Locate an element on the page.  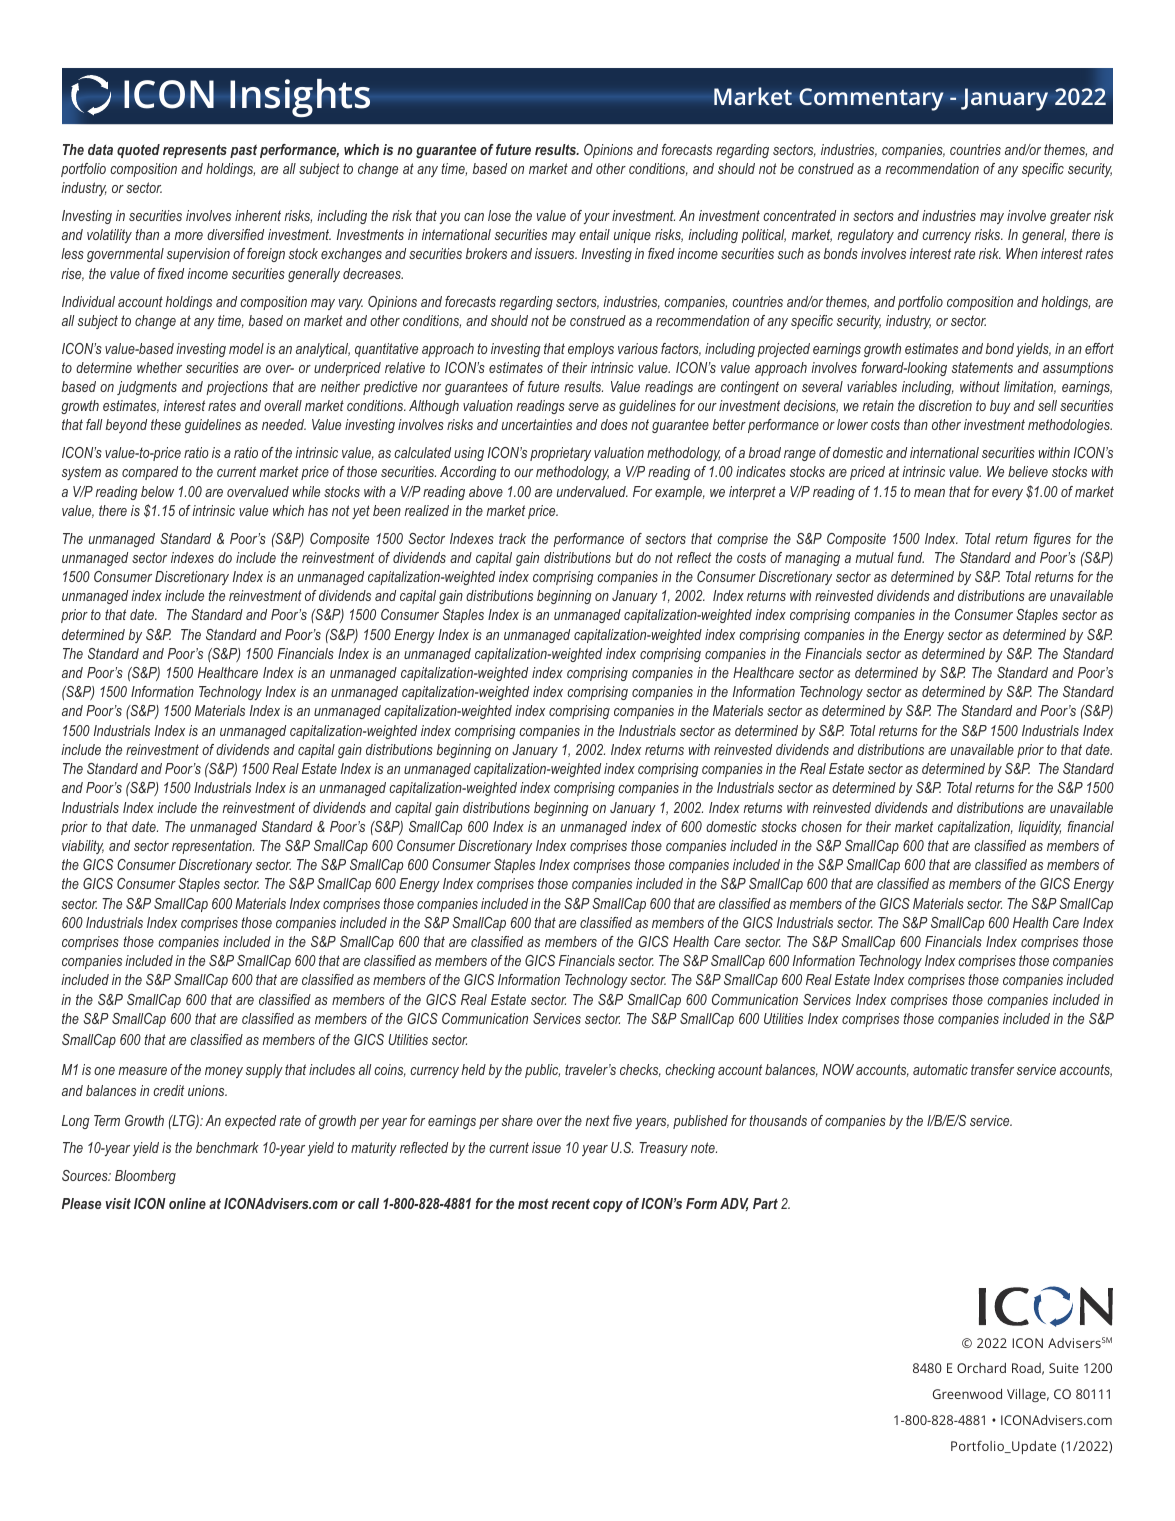
greater is located at coordinates (1070, 217).
